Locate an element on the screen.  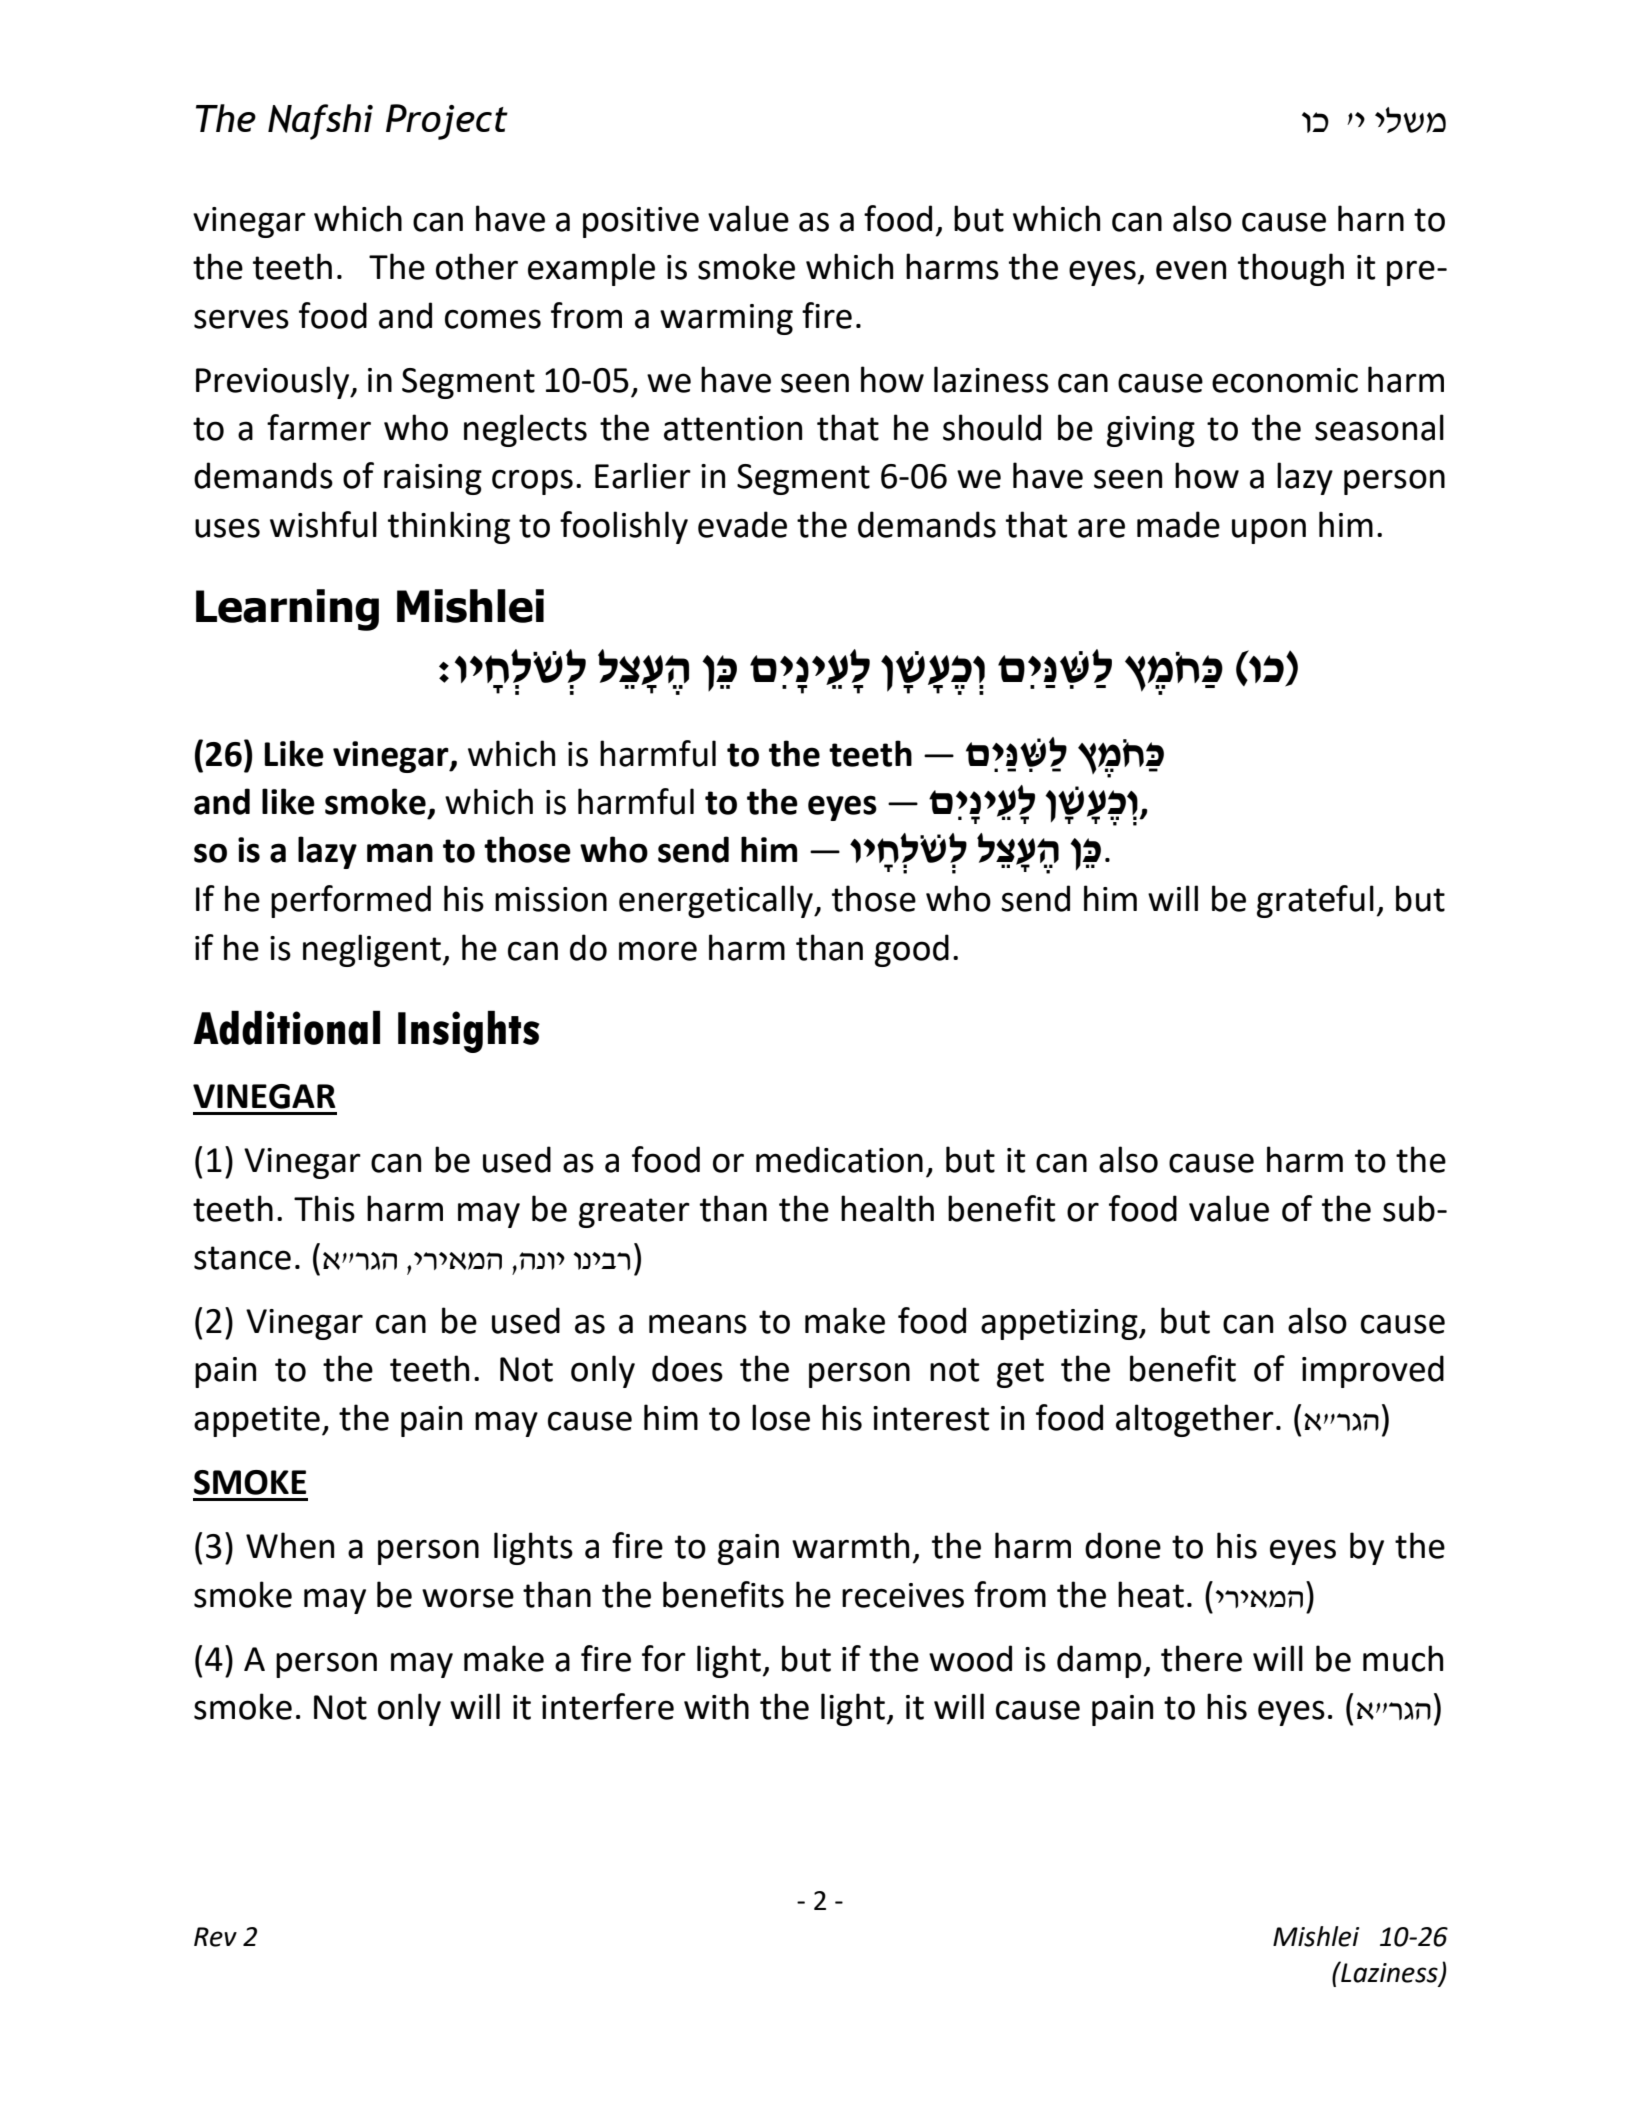
there is located at coordinates (1201, 1658).
